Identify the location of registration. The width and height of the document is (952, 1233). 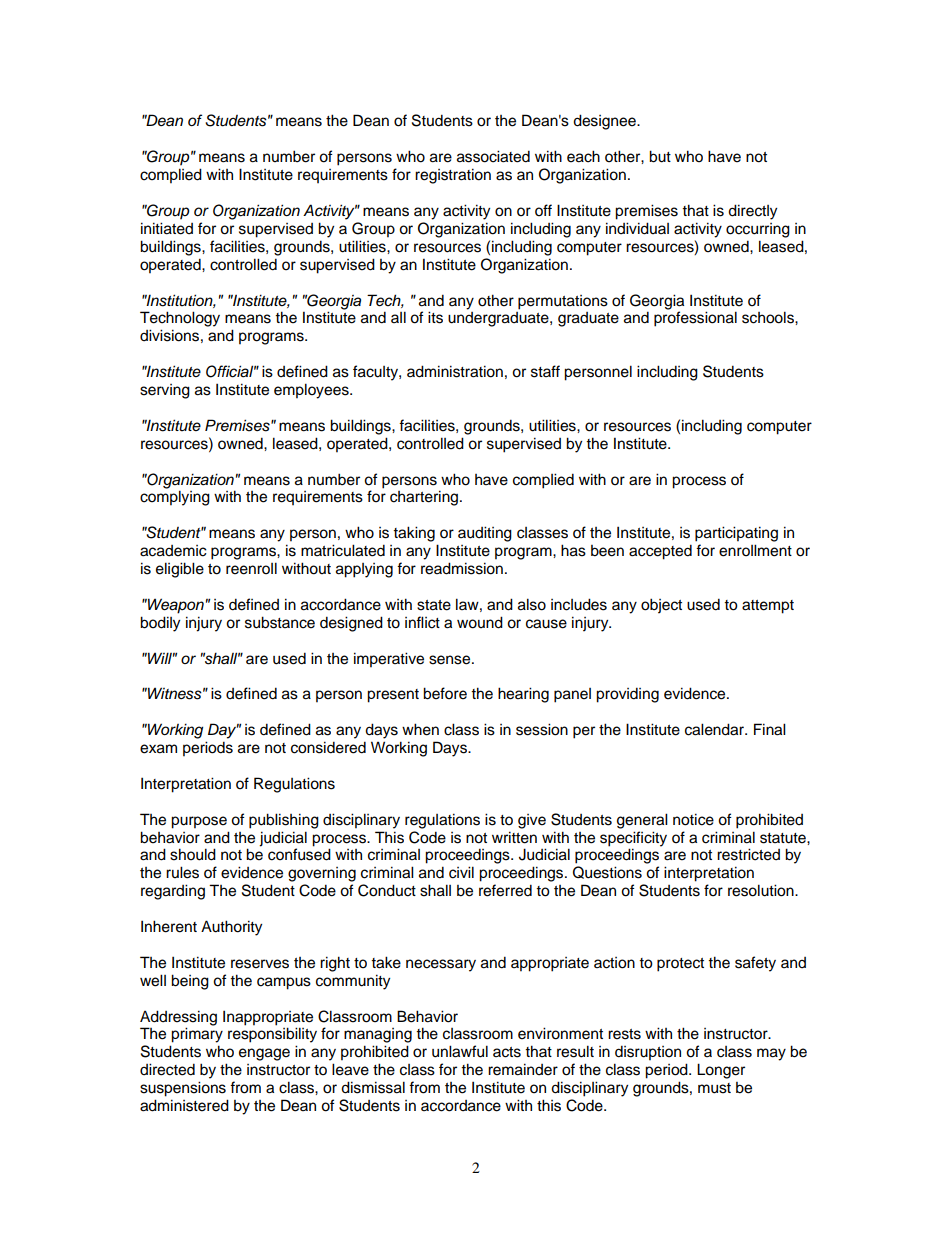
(453, 176).
